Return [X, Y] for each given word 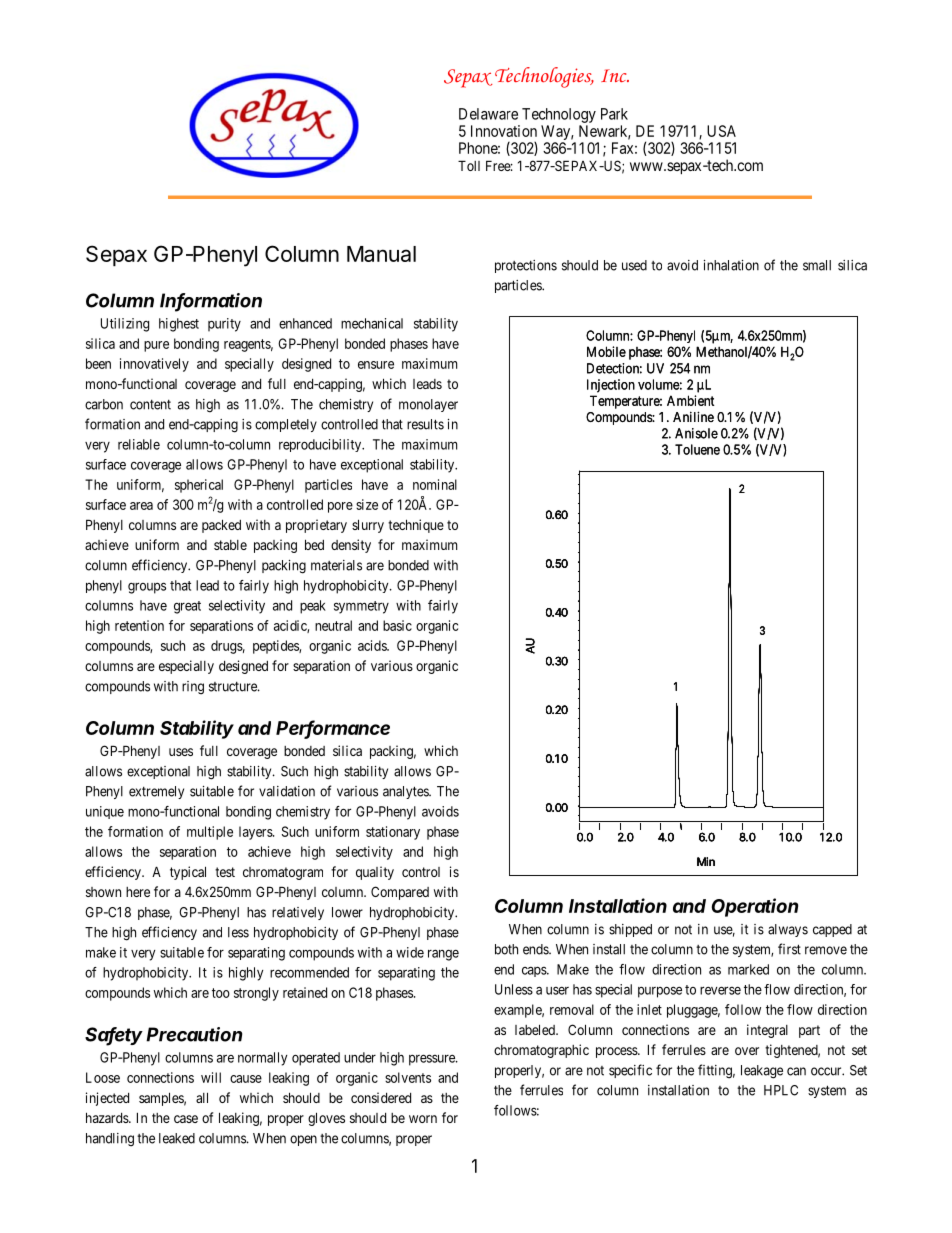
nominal [435, 484]
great [187, 607]
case [186, 1119]
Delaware [488, 114]
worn [423, 1119]
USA [721, 131]
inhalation [731, 265]
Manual [381, 254]
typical [188, 873]
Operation [755, 907]
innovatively [154, 365]
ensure [376, 365]
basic [397, 625]
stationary [393, 833]
